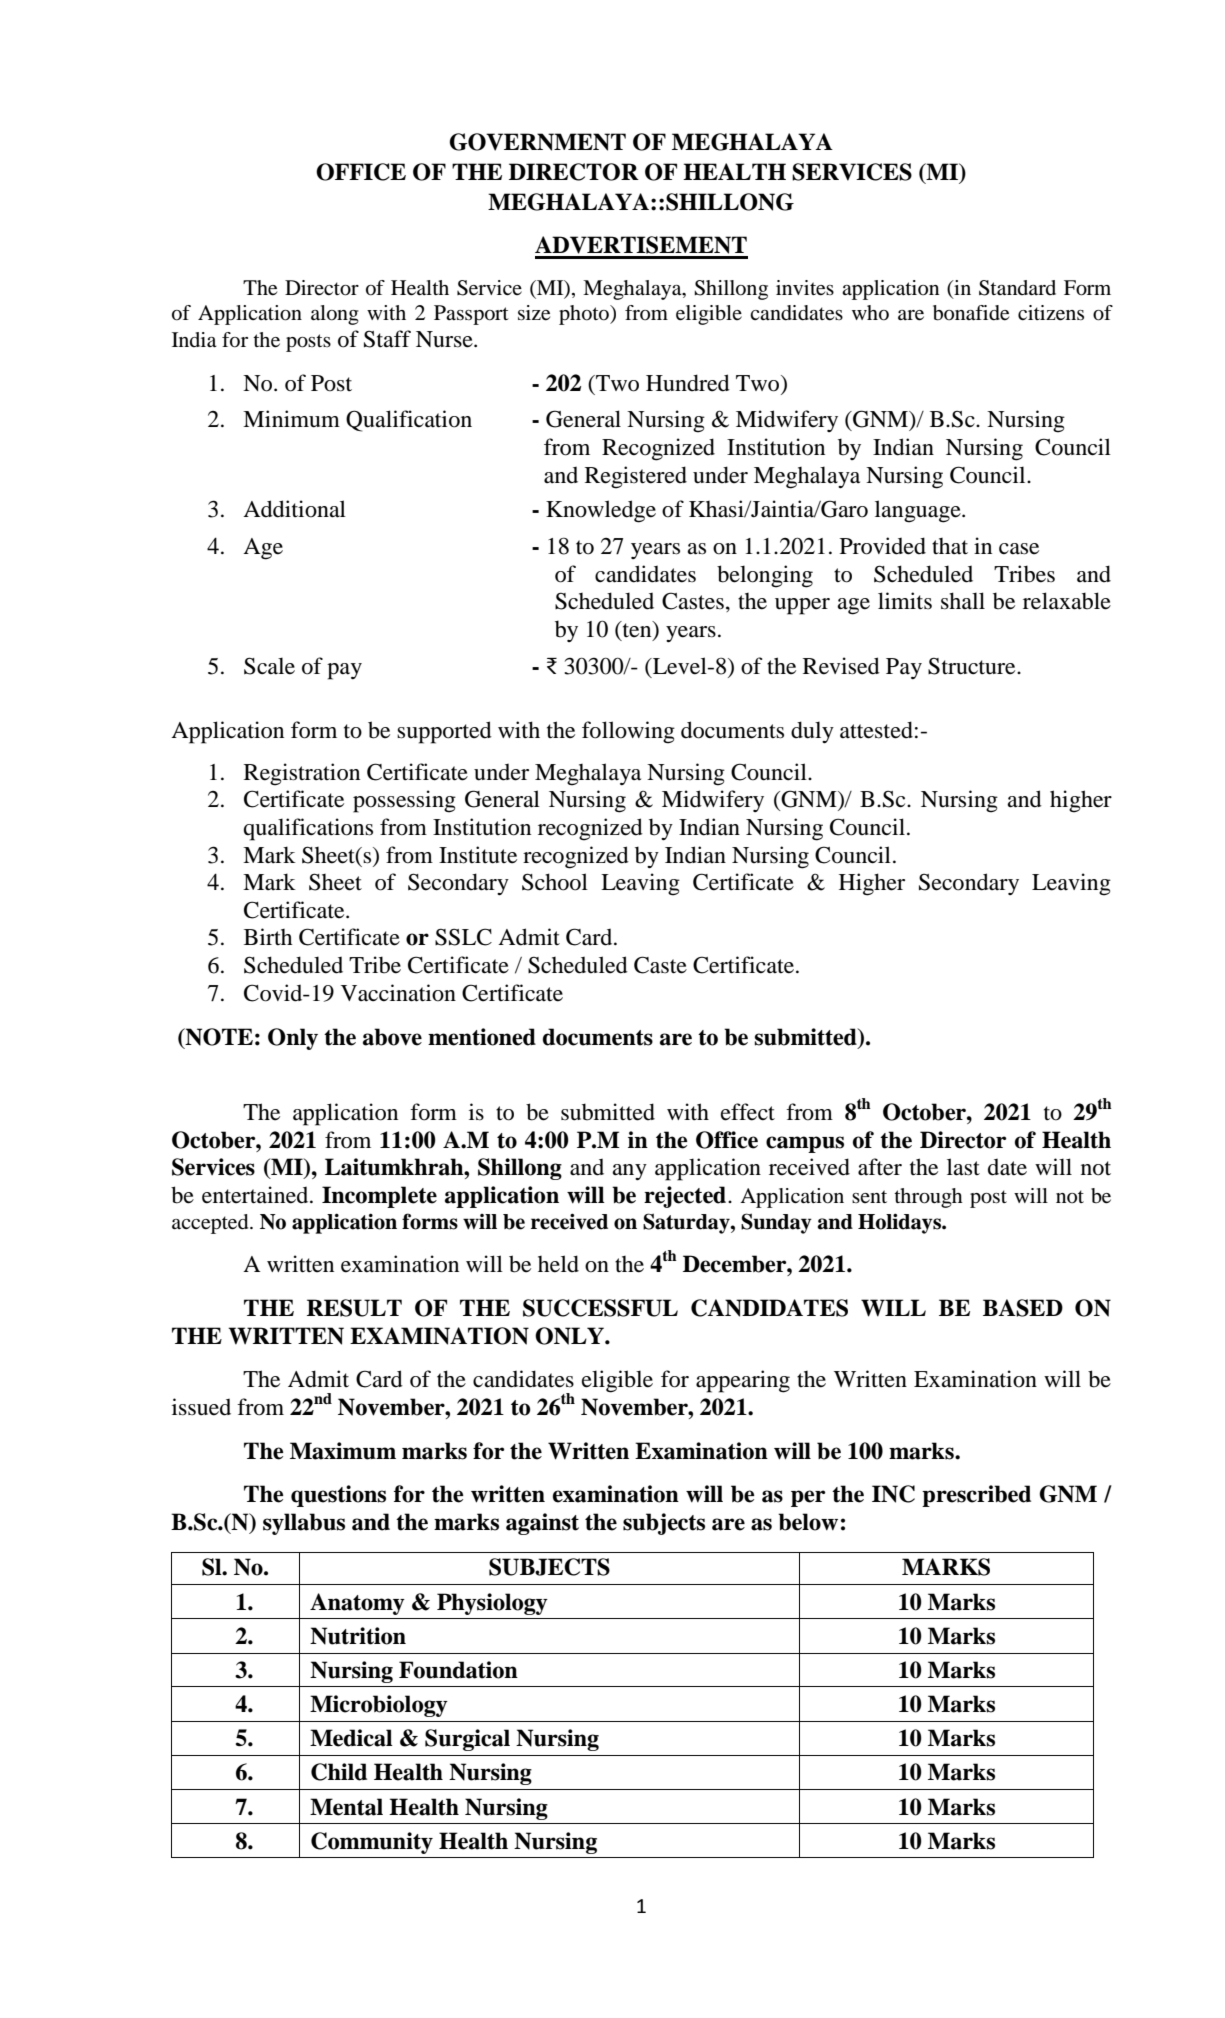 This screenshot has width=1225, height=2018. What do you see at coordinates (1017, 288) in the screenshot?
I see `Standard` at bounding box center [1017, 288].
